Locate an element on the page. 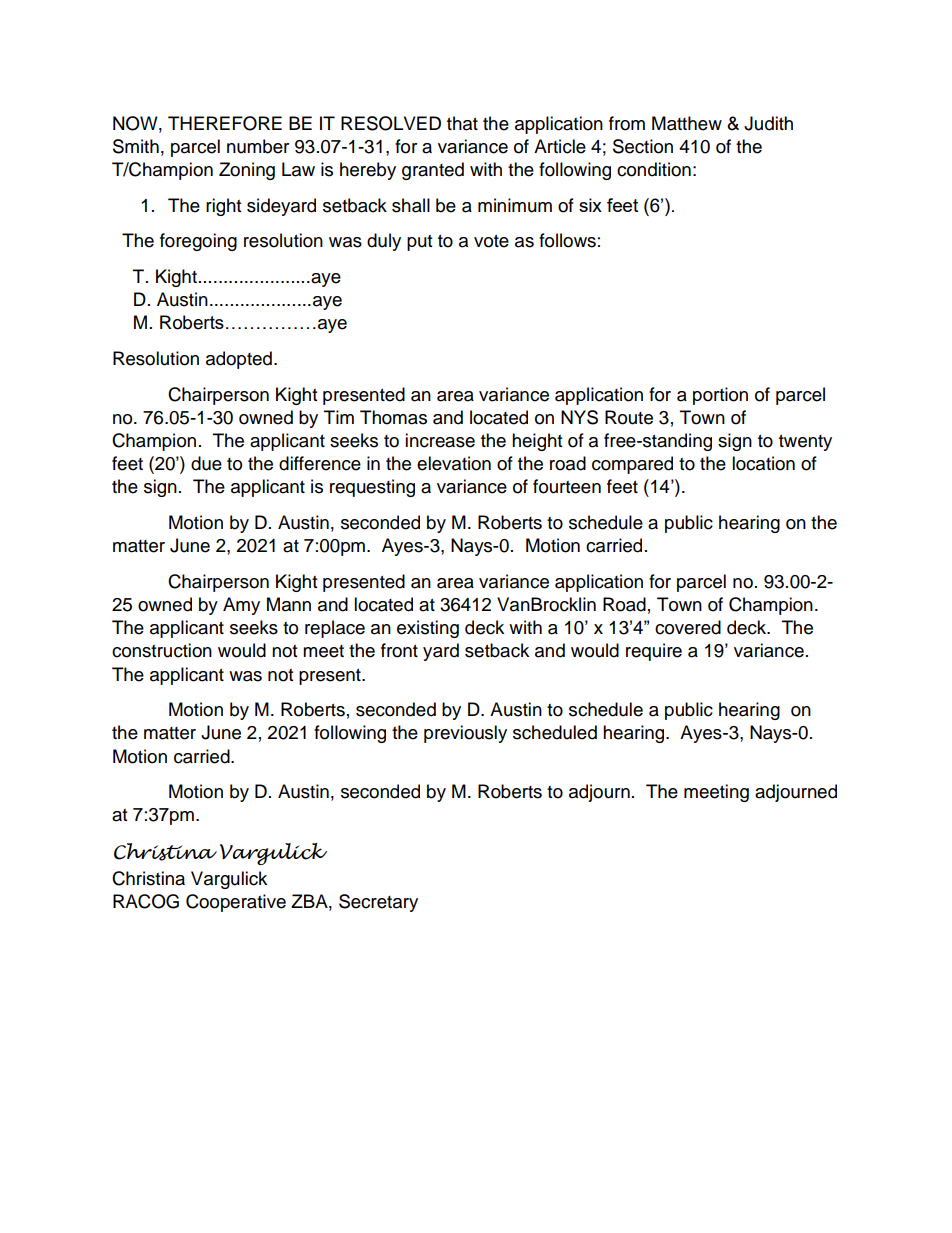  due is located at coordinates (206, 463).
